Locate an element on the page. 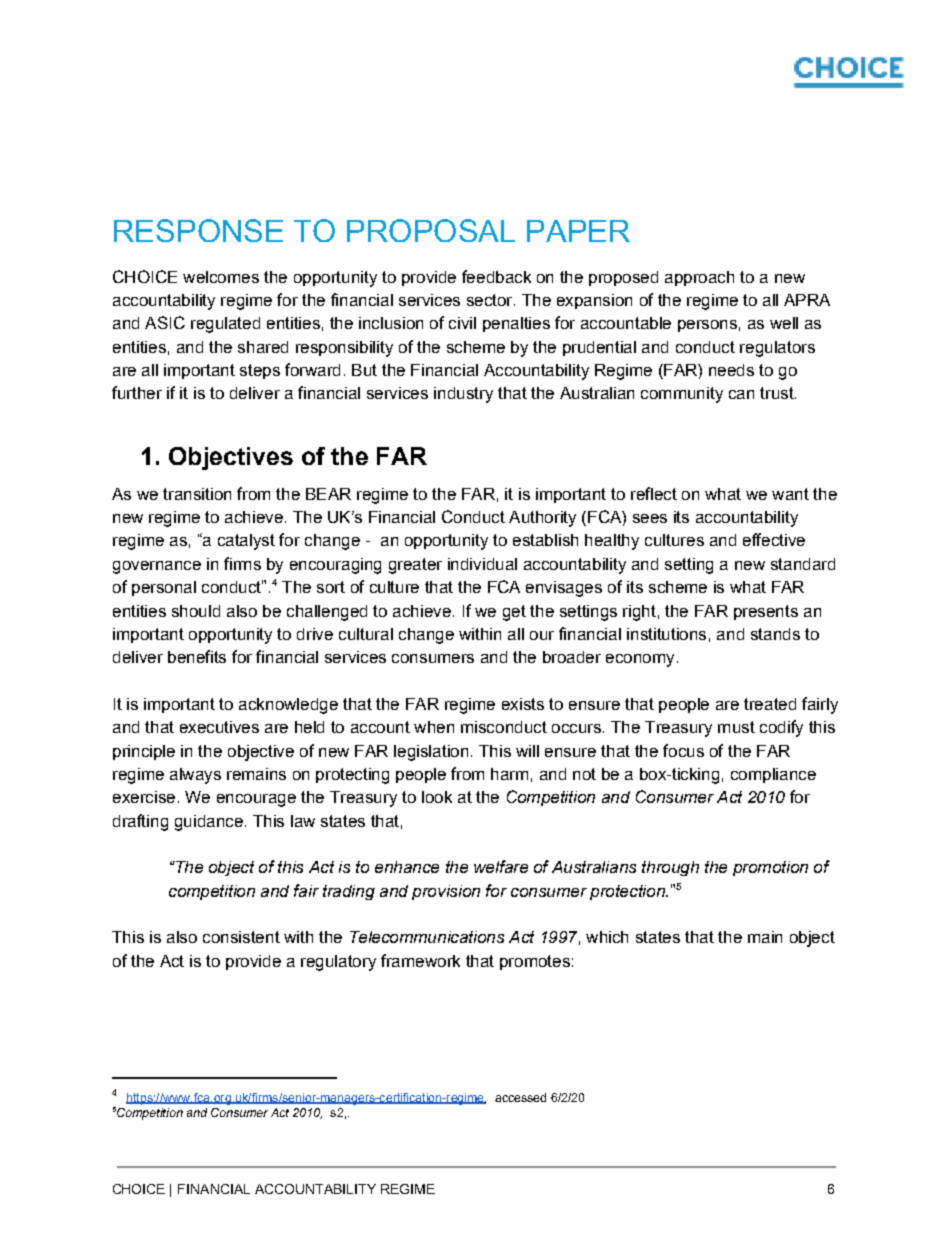 The image size is (952, 1233). accessed is located at coordinates (520, 1097).
